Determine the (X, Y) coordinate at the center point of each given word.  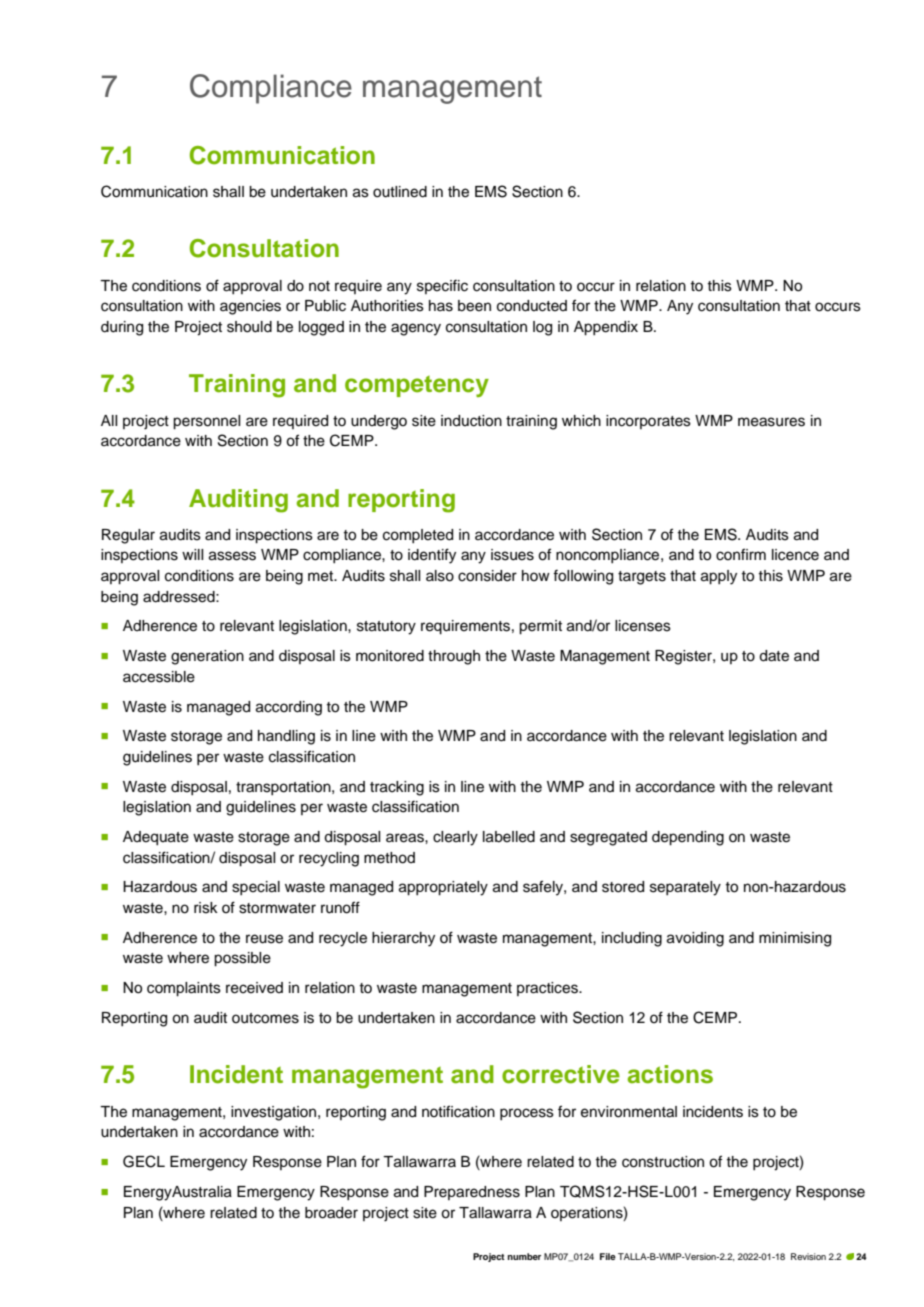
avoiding (695, 939)
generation (207, 657)
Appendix (606, 328)
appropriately (443, 888)
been (474, 306)
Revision (808, 1256)
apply (719, 577)
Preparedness (472, 1193)
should (249, 327)
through (454, 657)
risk (206, 908)
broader (331, 1213)
